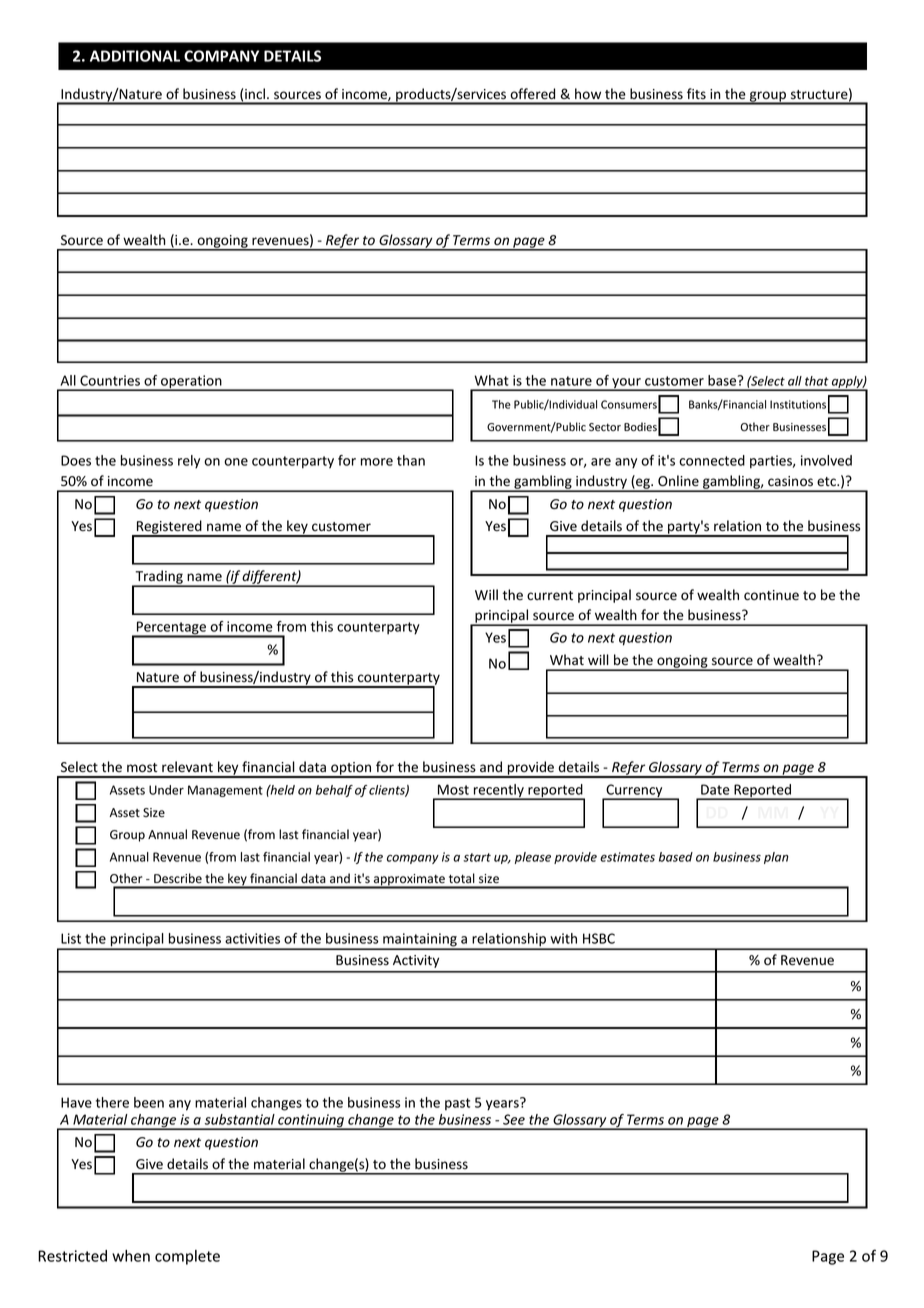 Image resolution: width=924 pixels, height=1308 pixels. Describe the element at coordinates (776, 858) in the screenshot. I see `plan` at that location.
